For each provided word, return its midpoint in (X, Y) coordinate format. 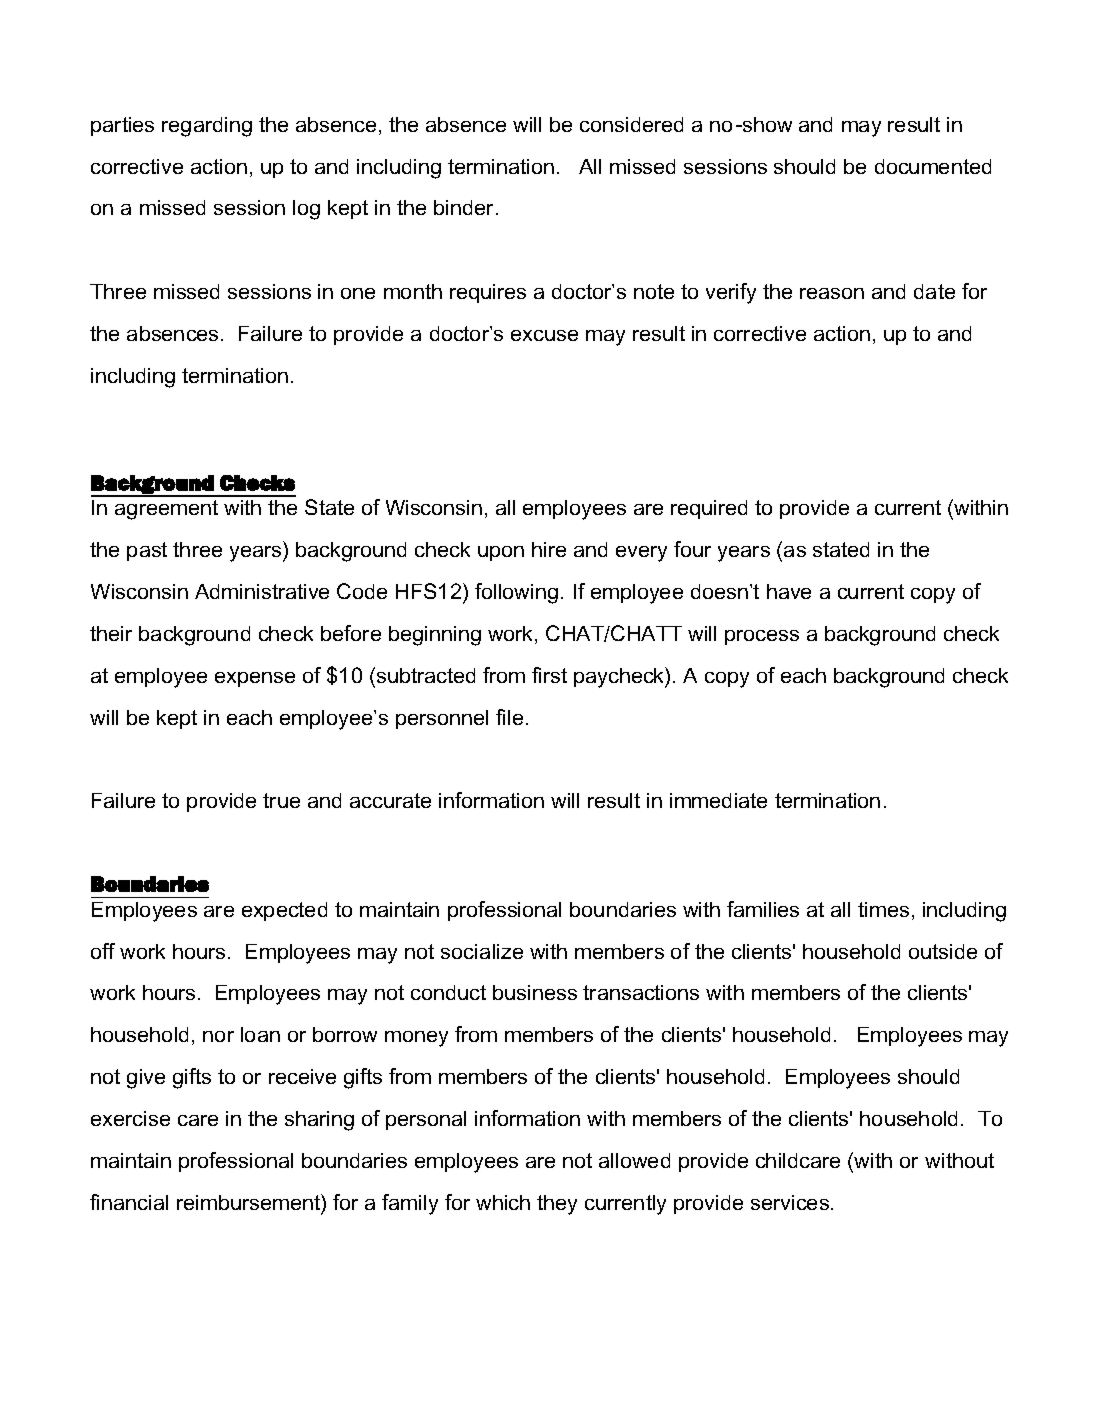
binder (465, 207)
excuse (544, 335)
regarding (207, 127)
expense (255, 679)
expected (284, 911)
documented (933, 166)
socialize (482, 951)
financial (129, 1202)
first (549, 675)
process (762, 637)
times (883, 909)
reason (832, 293)
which (503, 1202)
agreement (166, 510)
